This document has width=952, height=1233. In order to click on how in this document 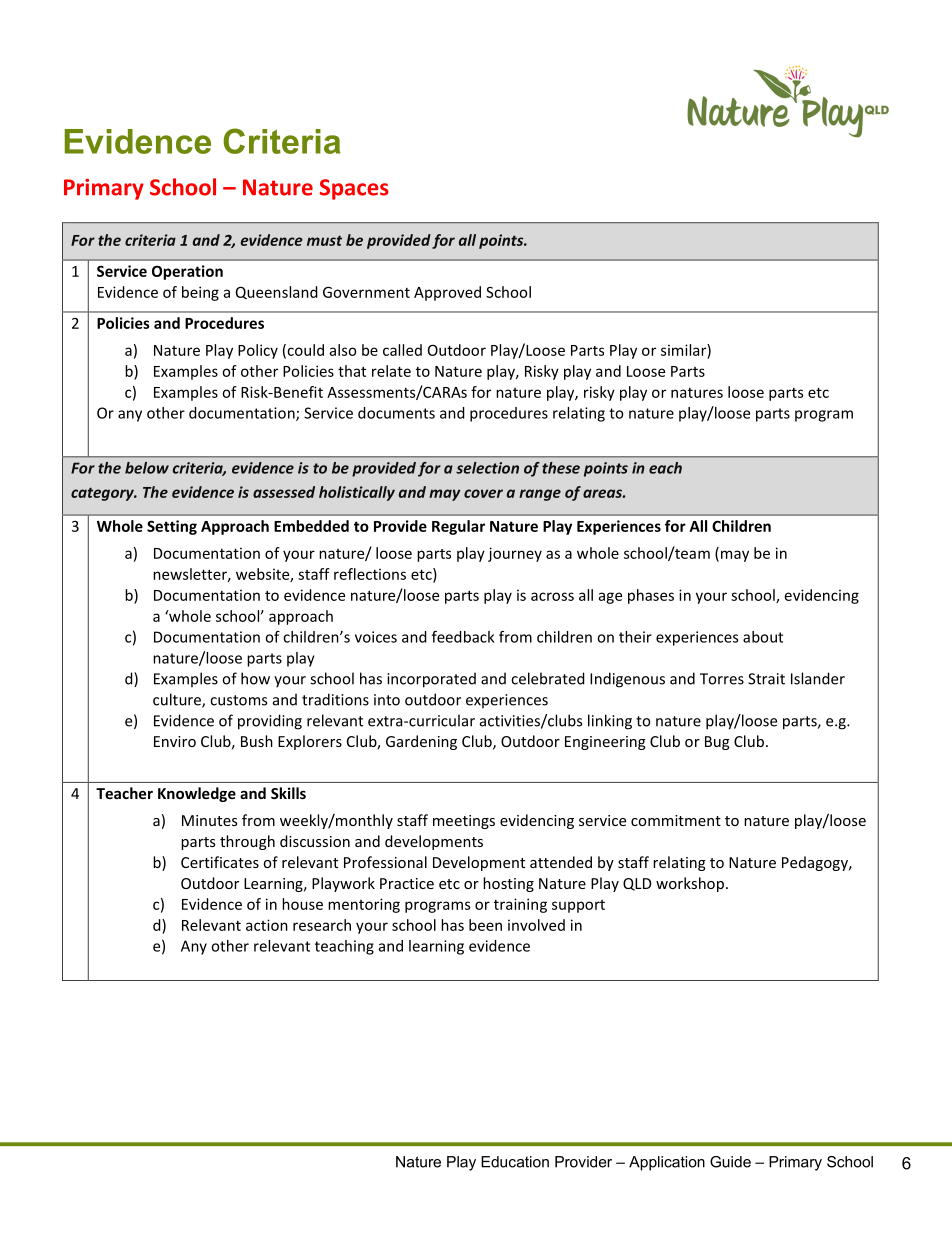, I will do `click(255, 678)`.
